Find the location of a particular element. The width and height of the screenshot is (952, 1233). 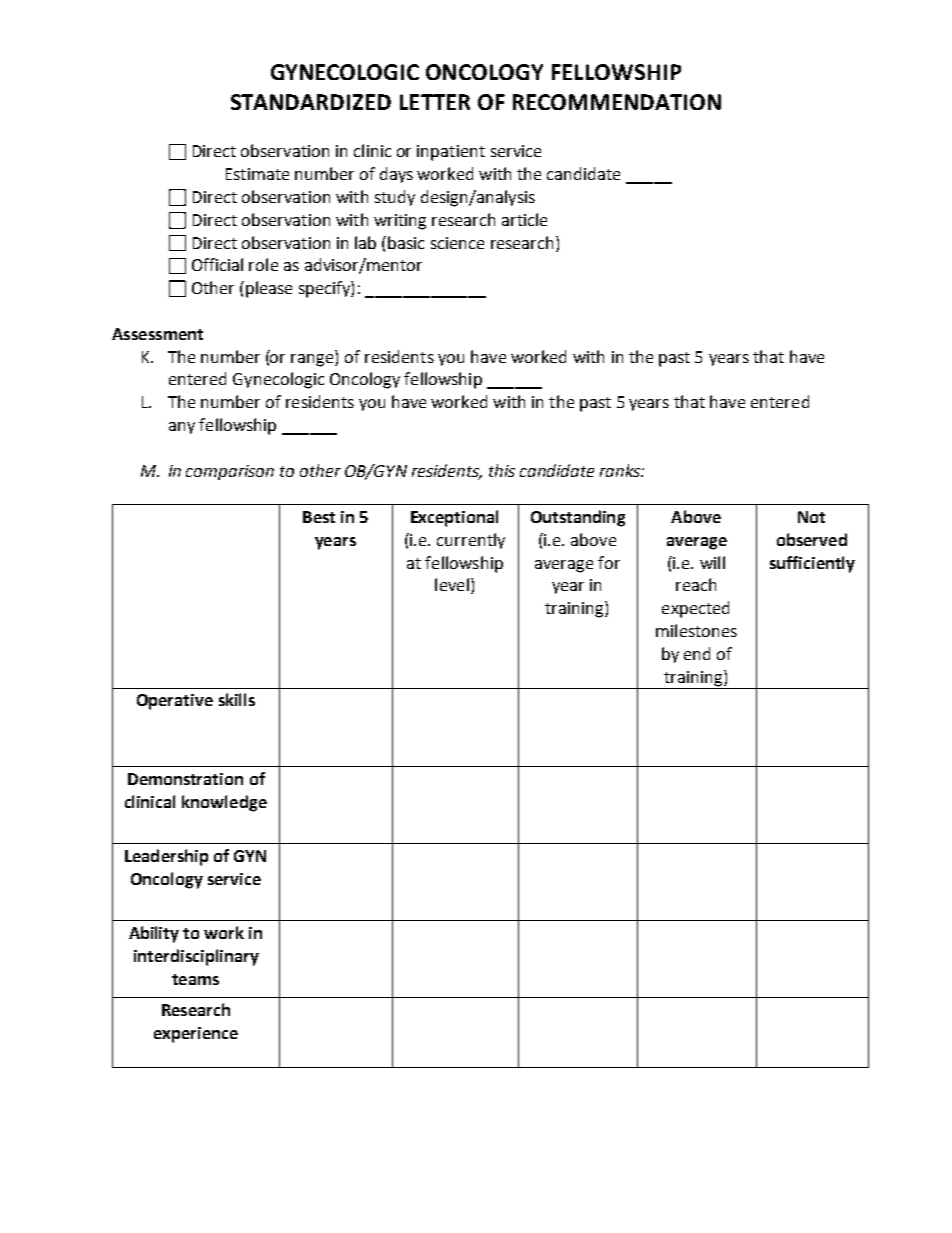

this is located at coordinates (502, 470).
